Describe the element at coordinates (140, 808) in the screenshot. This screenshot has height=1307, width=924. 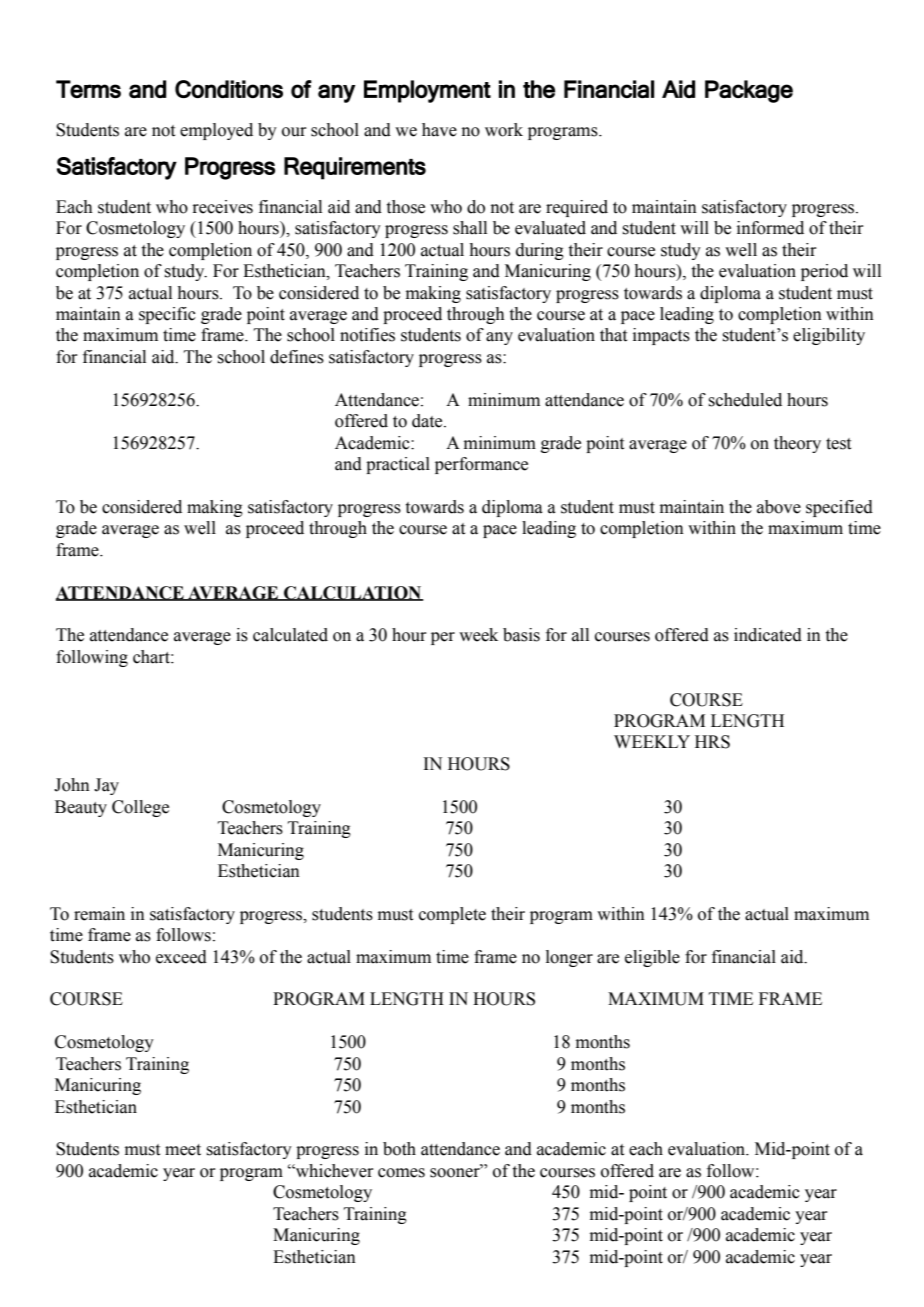
I see `College` at that location.
